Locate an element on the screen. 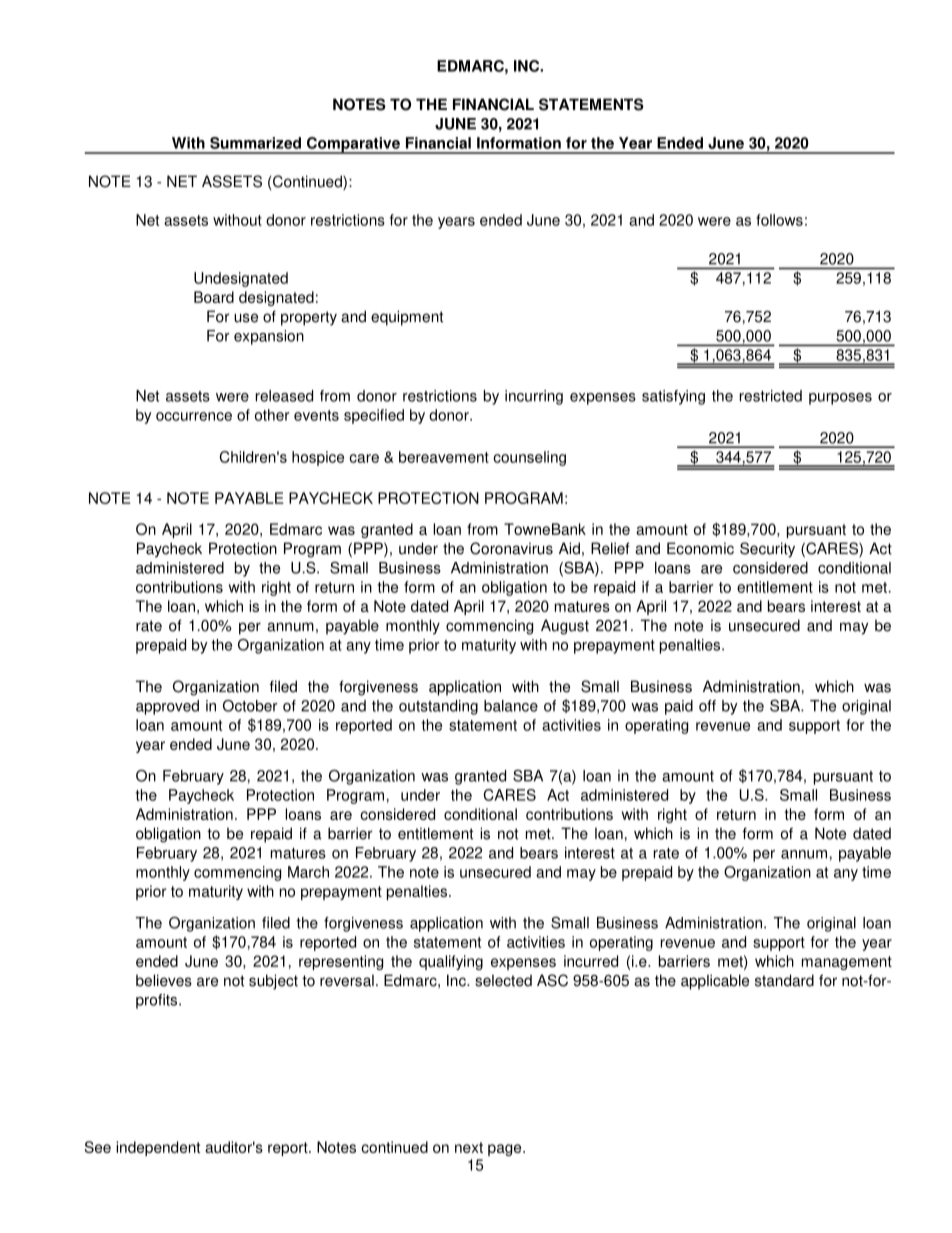  next is located at coordinates (469, 1147).
